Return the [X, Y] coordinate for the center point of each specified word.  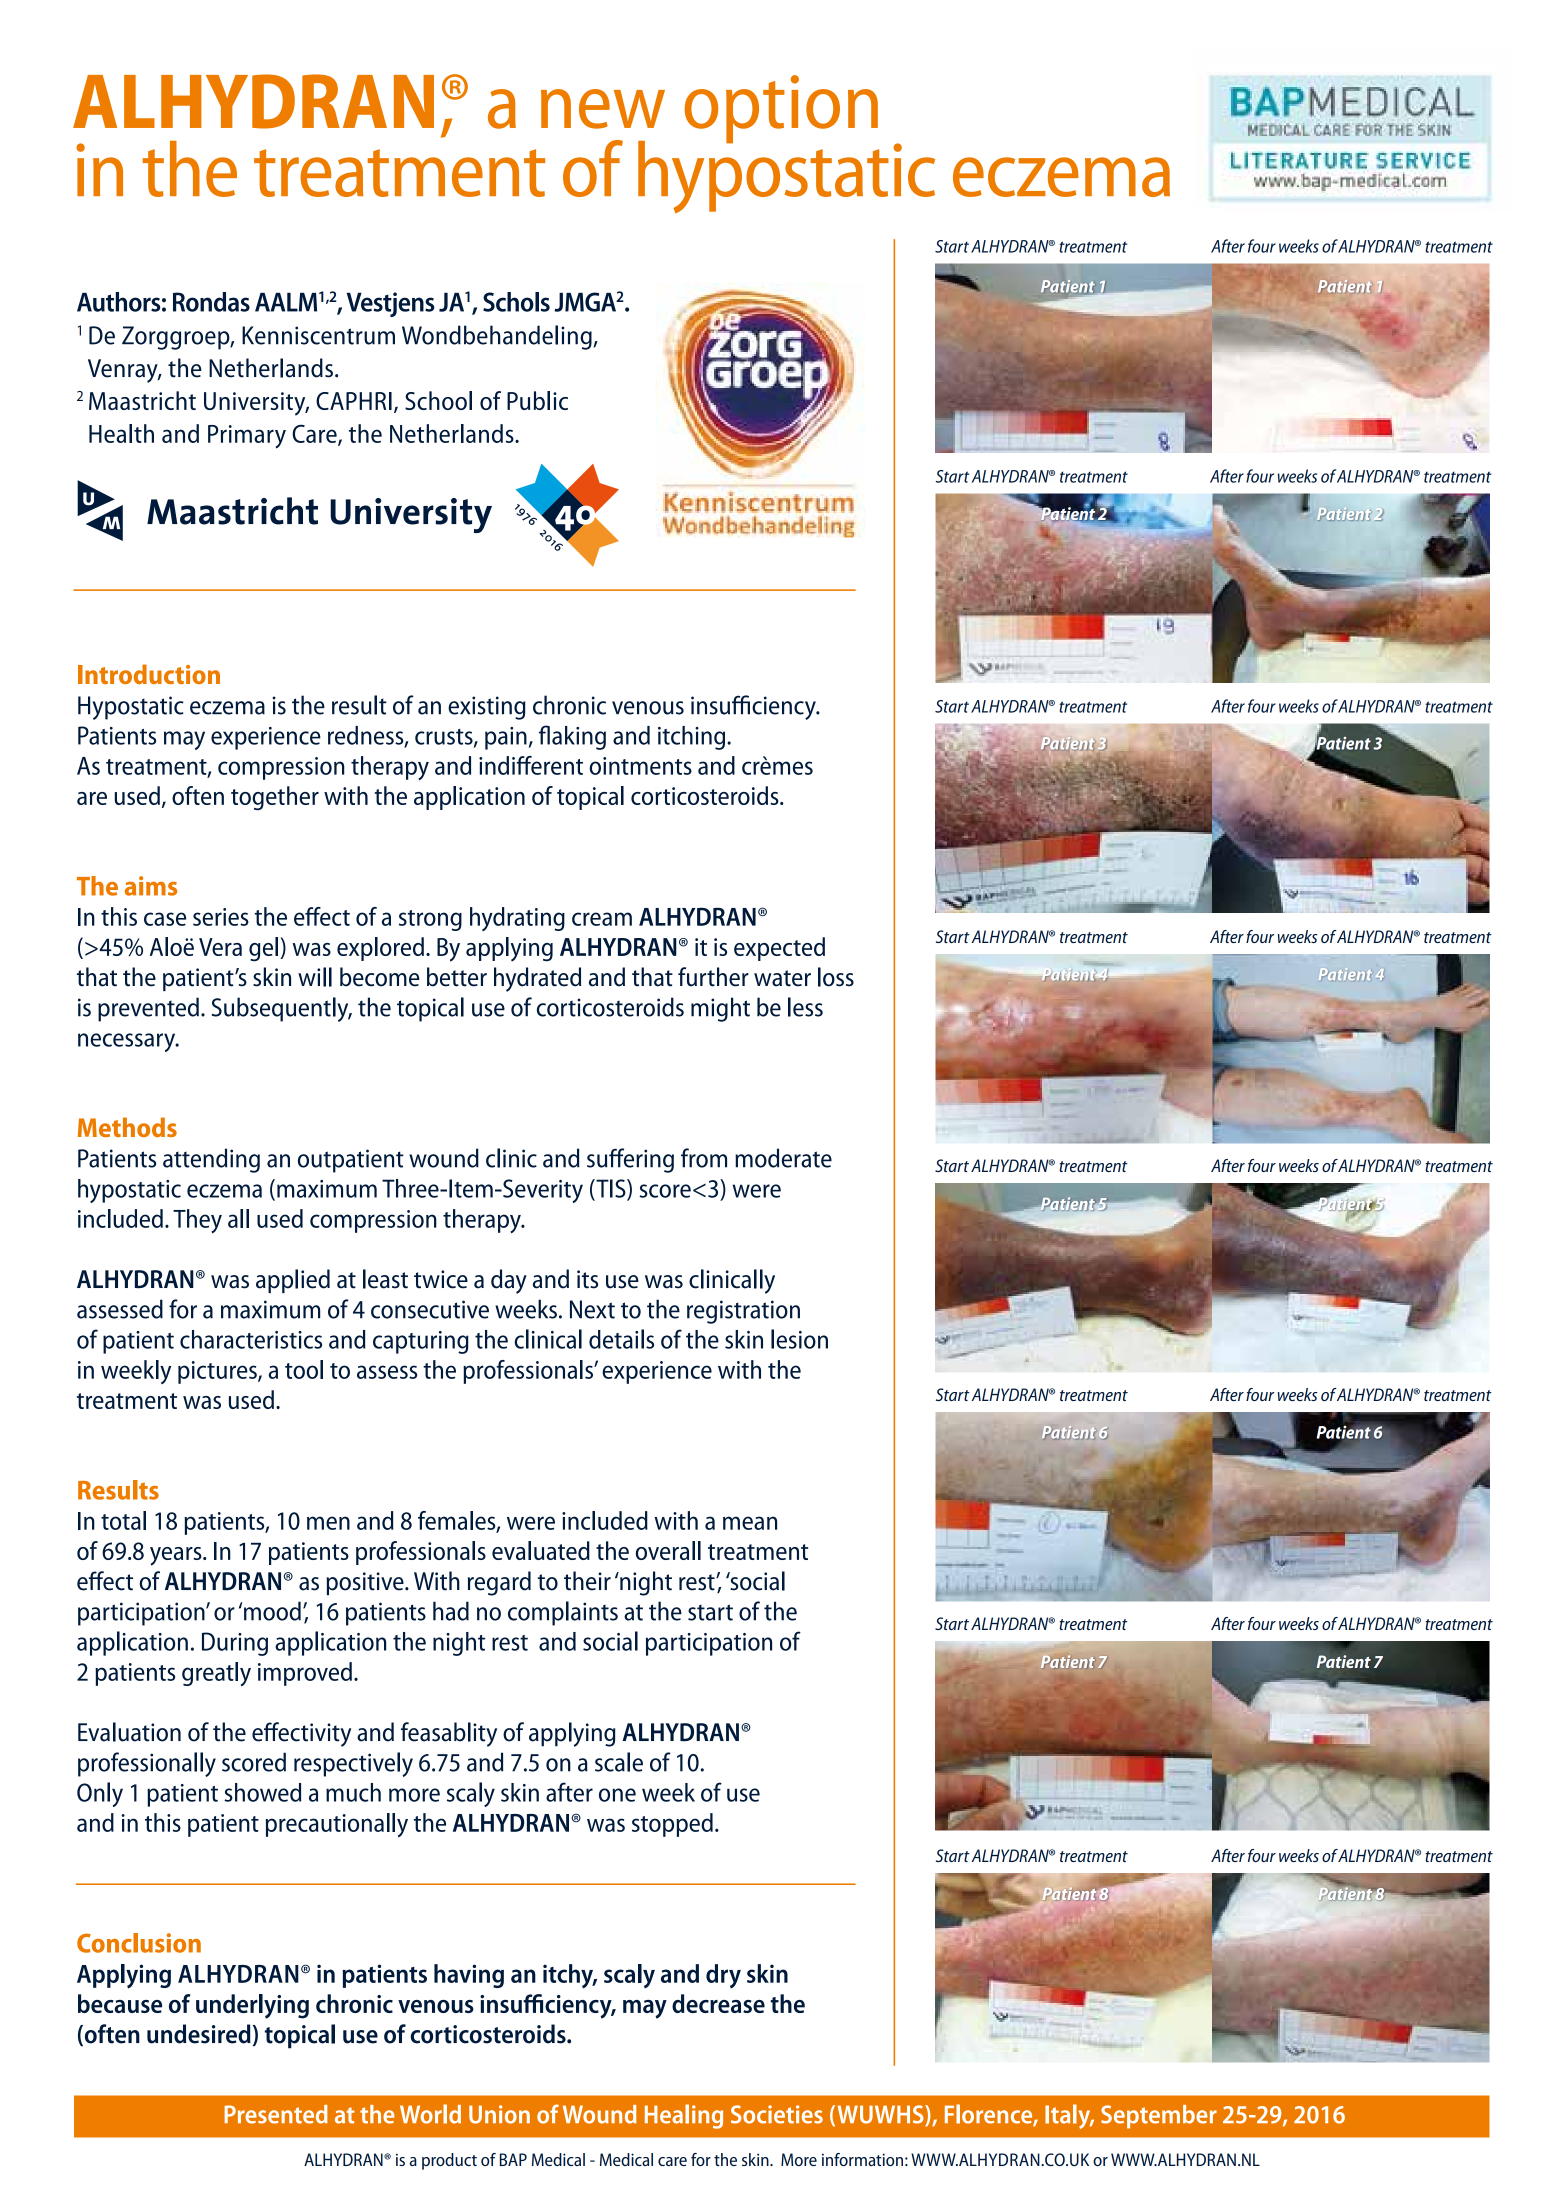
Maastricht [142, 400]
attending [211, 1160]
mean [750, 1523]
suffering [630, 1160]
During [235, 1644]
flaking [572, 737]
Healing [684, 2116]
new [603, 109]
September [1159, 2117]
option [781, 109]
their [587, 1581]
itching [693, 738]
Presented [276, 2114]
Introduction [149, 674]
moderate [783, 1158]
